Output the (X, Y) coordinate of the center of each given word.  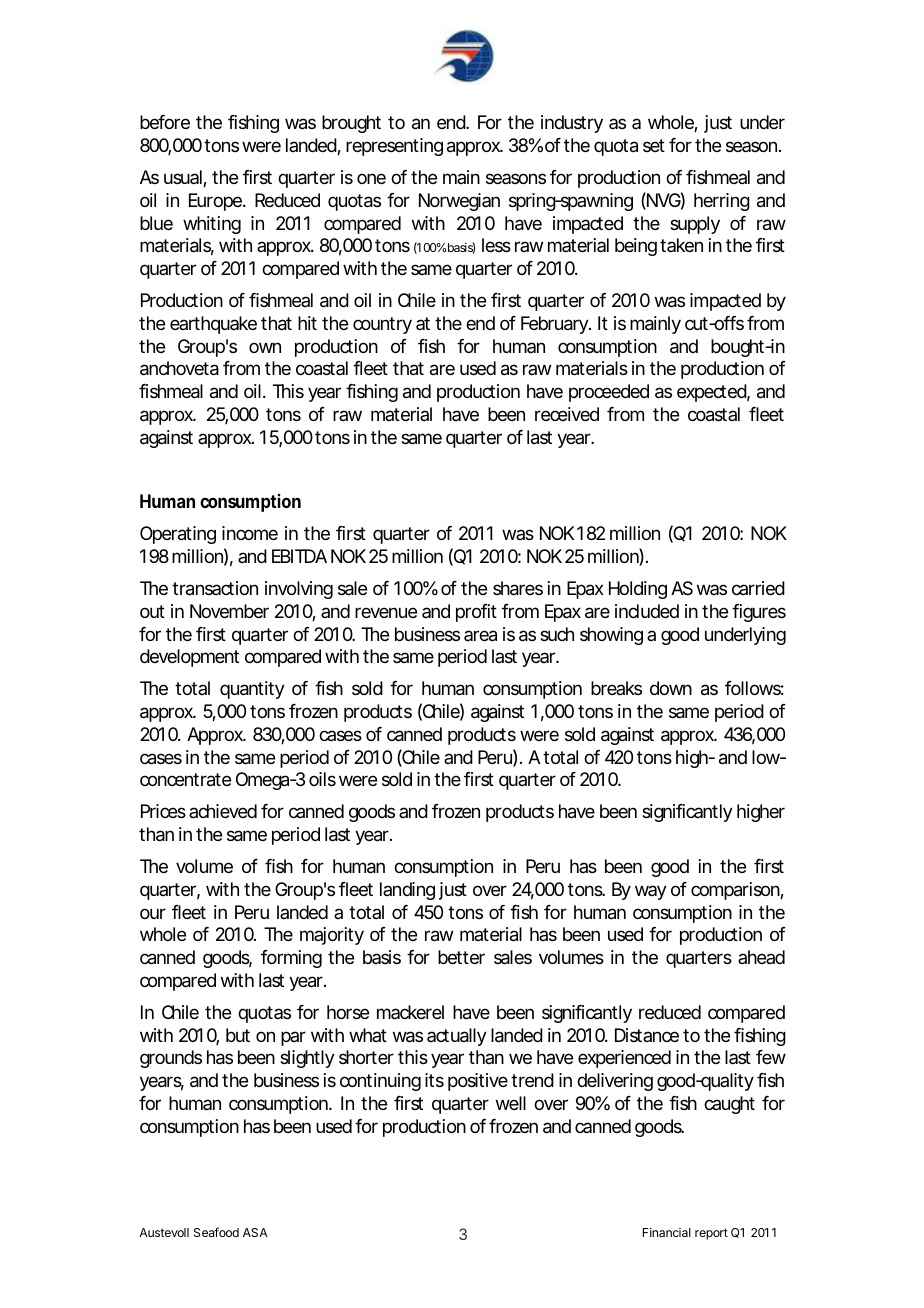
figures (759, 613)
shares (518, 588)
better (461, 957)
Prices (163, 811)
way (651, 892)
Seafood (216, 1232)
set (654, 145)
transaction (215, 588)
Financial (667, 1232)
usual (184, 178)
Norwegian (459, 202)
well (511, 1103)
